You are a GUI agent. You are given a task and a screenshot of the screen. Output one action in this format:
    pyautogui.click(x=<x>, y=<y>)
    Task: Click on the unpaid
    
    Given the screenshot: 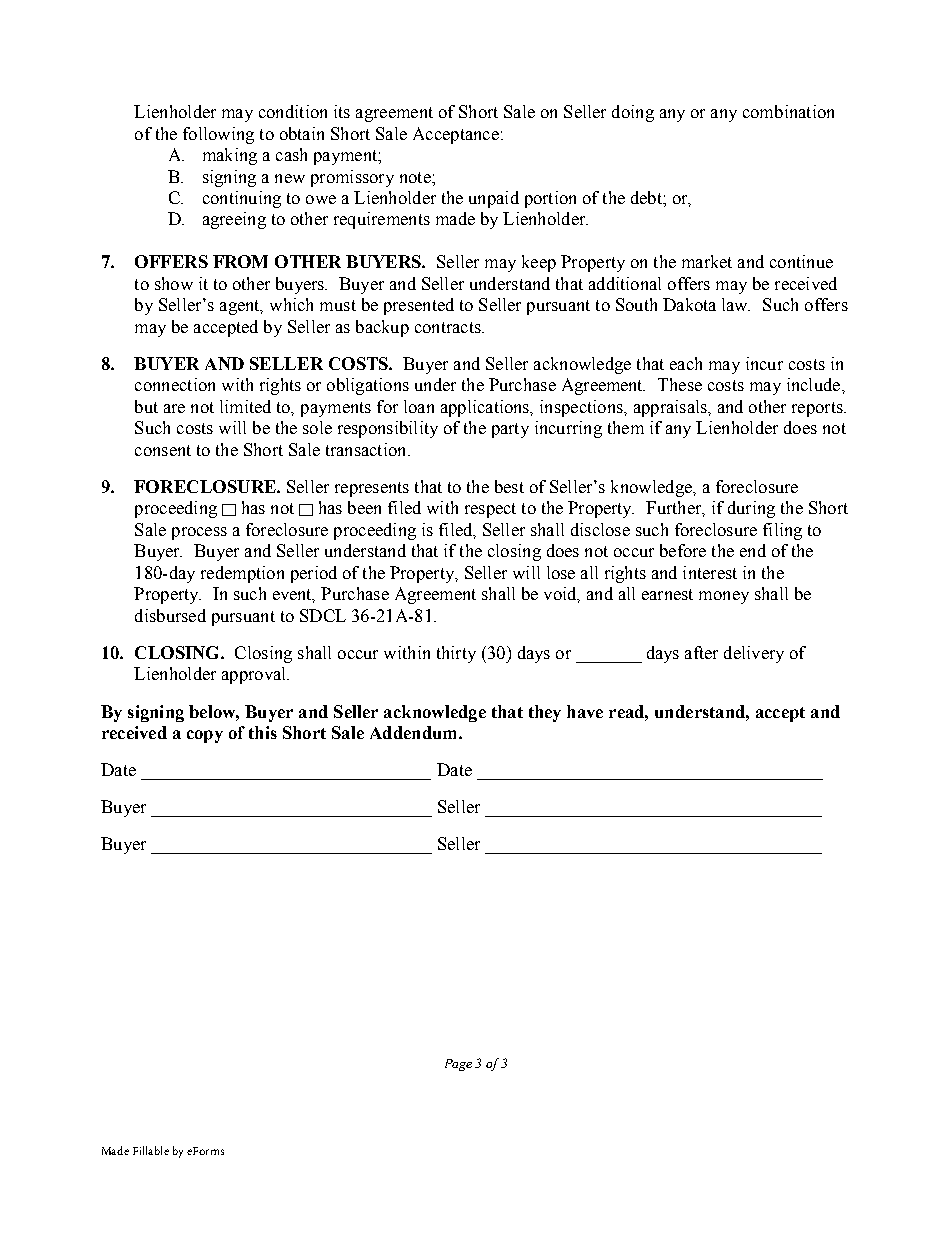 What is the action you would take?
    pyautogui.click(x=494, y=199)
